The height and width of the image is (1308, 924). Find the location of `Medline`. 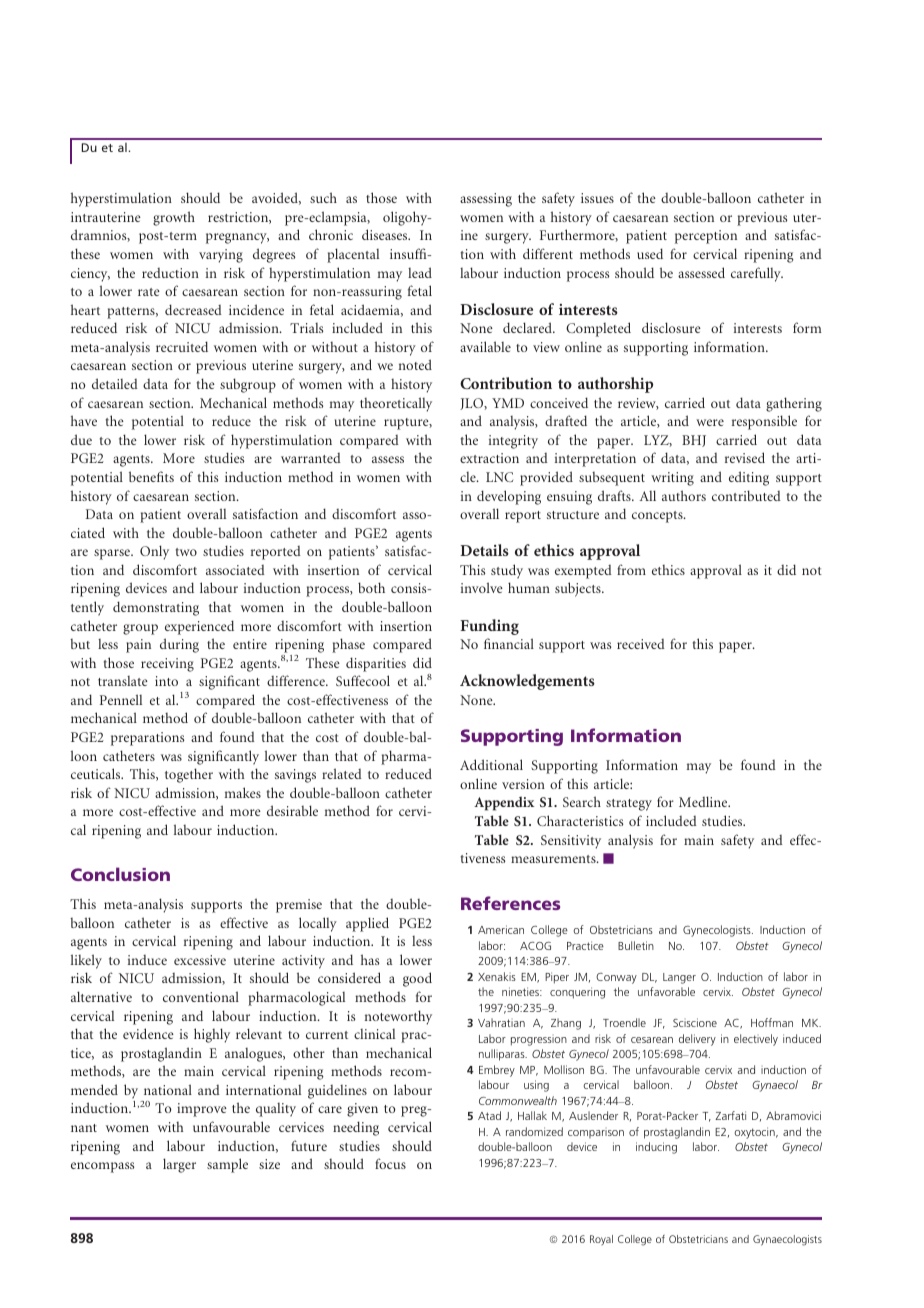

Medline is located at coordinates (704, 801).
